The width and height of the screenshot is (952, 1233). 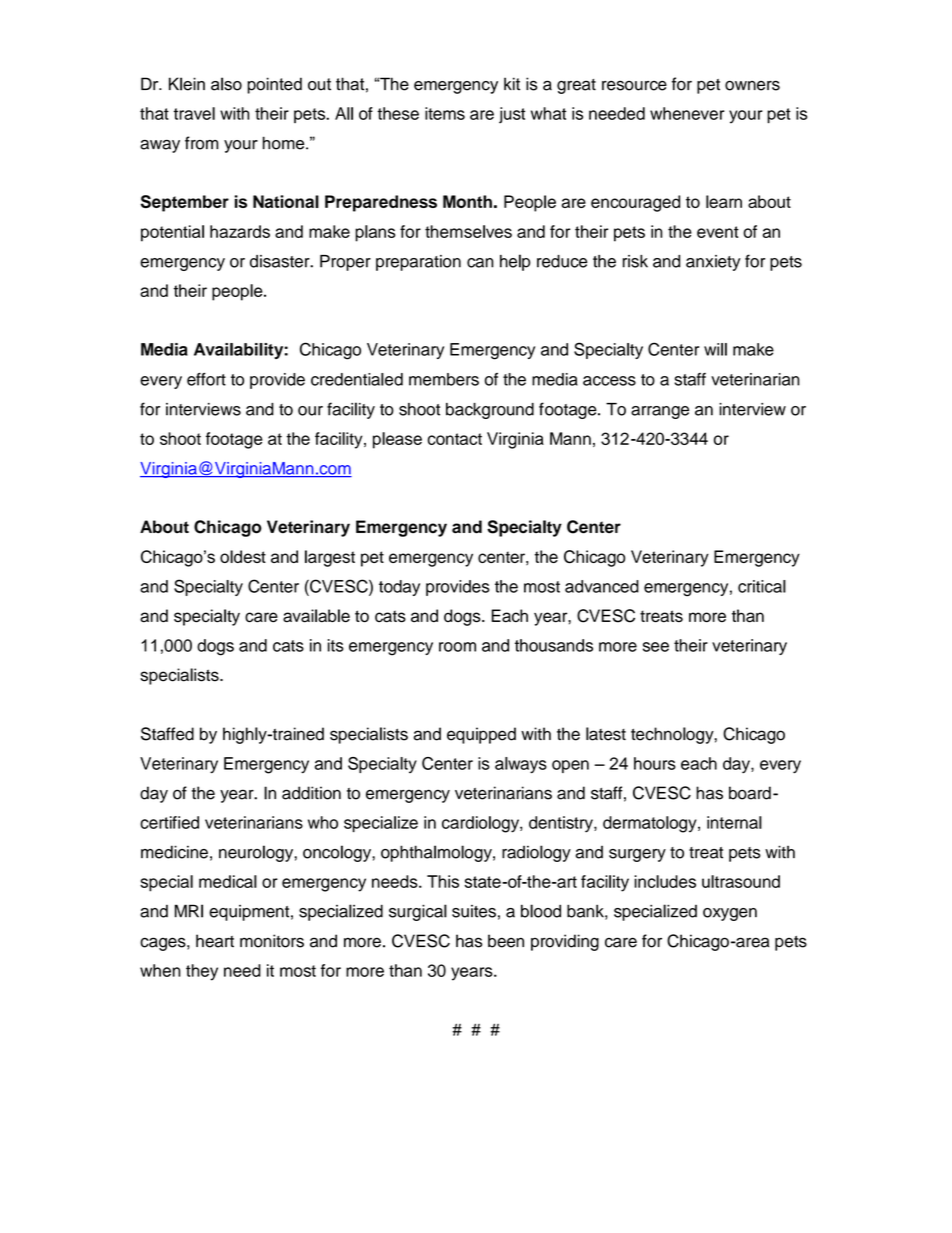 I want to click on been, so click(x=506, y=941).
